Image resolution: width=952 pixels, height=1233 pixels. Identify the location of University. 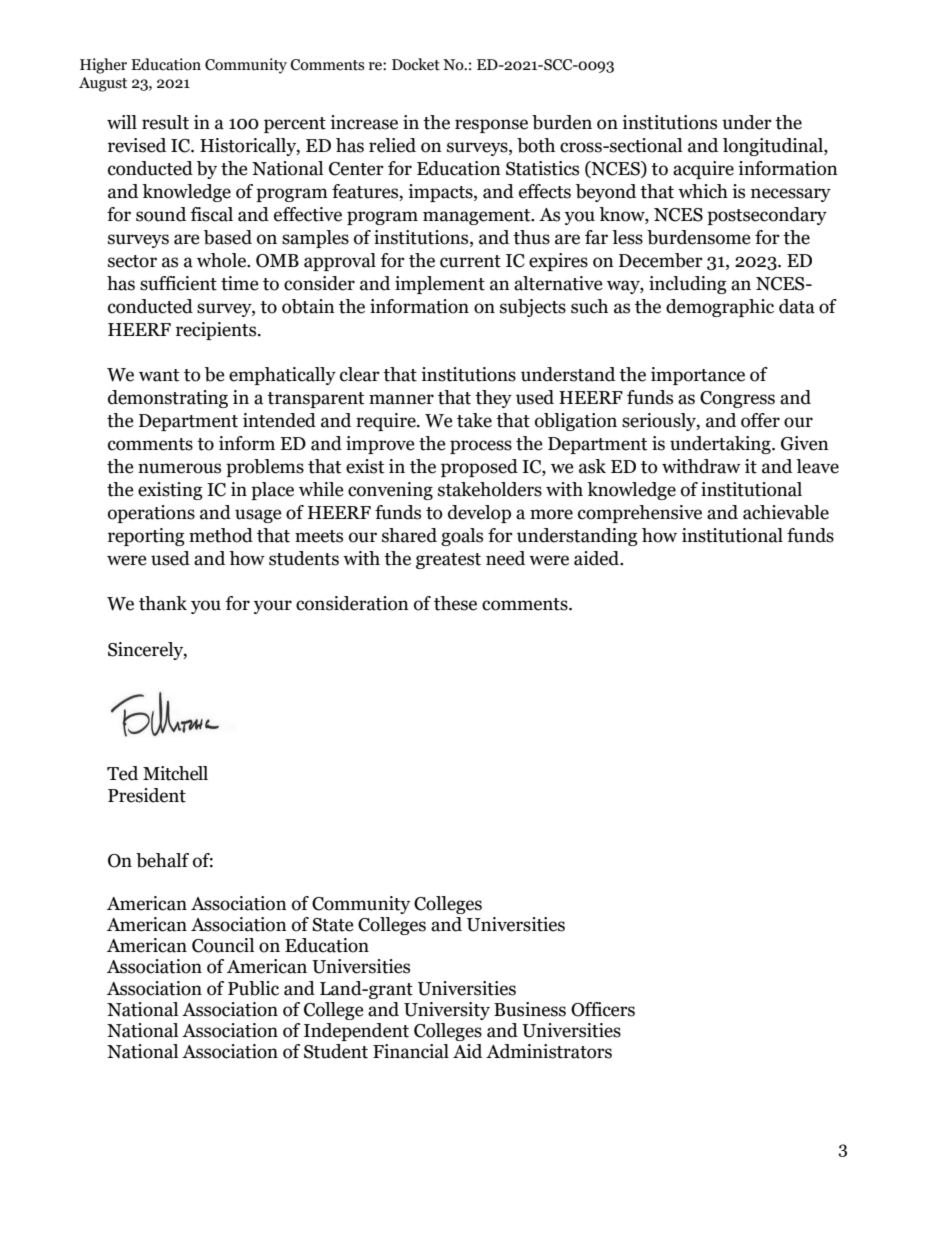
(447, 1011).
